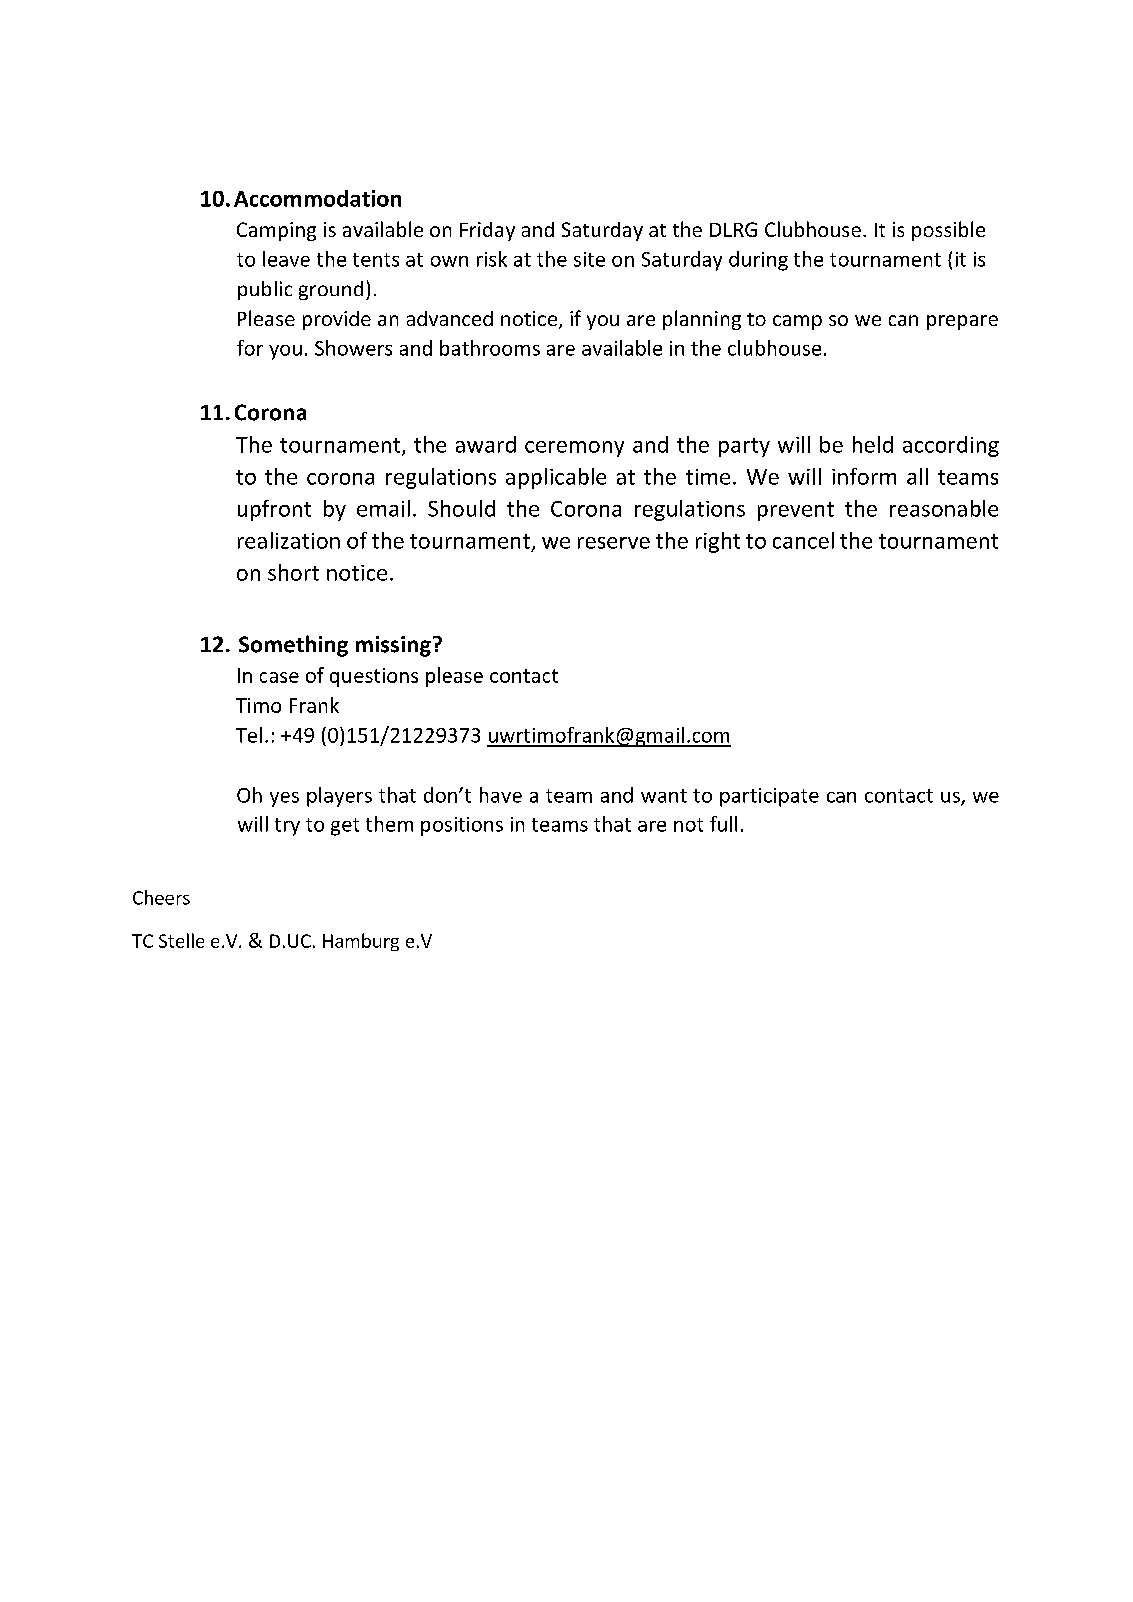 The image size is (1133, 1602). What do you see at coordinates (279, 677) in the screenshot?
I see `case` at bounding box center [279, 677].
